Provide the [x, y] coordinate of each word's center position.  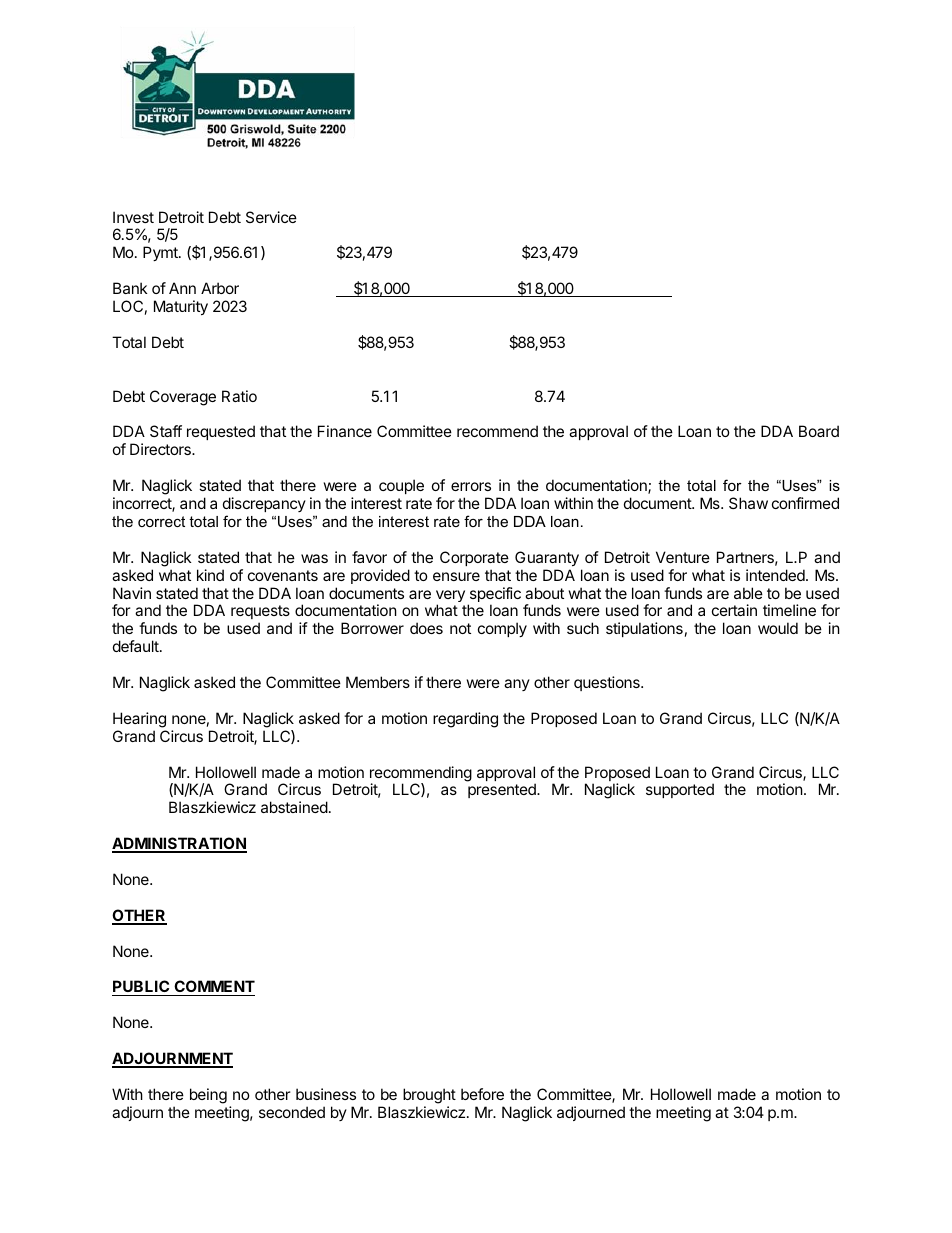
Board [819, 431]
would [778, 628]
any [517, 685]
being [208, 1096]
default [137, 646]
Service [271, 217]
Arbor [220, 288]
